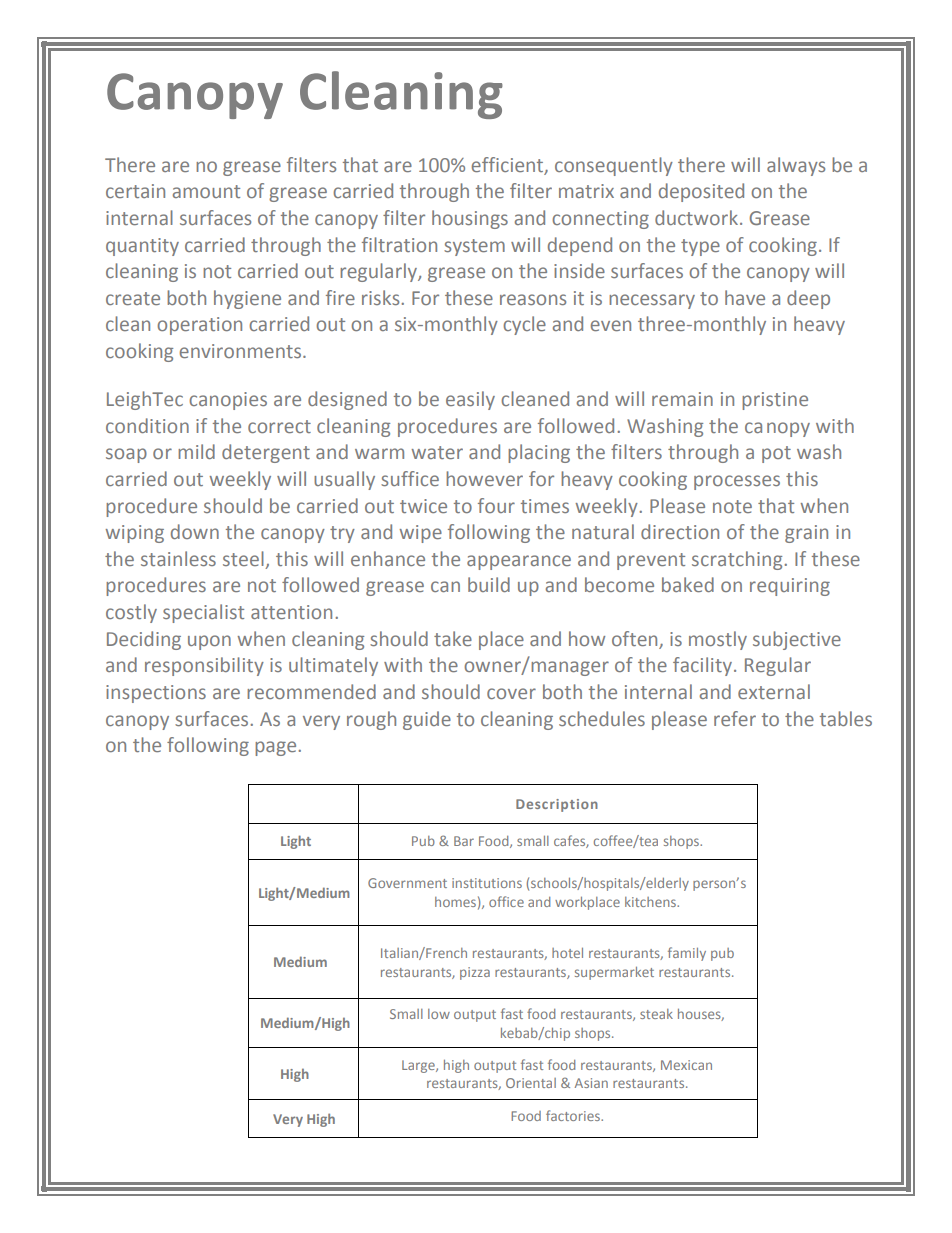 The height and width of the screenshot is (1233, 952). Describe the element at coordinates (796, 166) in the screenshot. I see `always` at that location.
